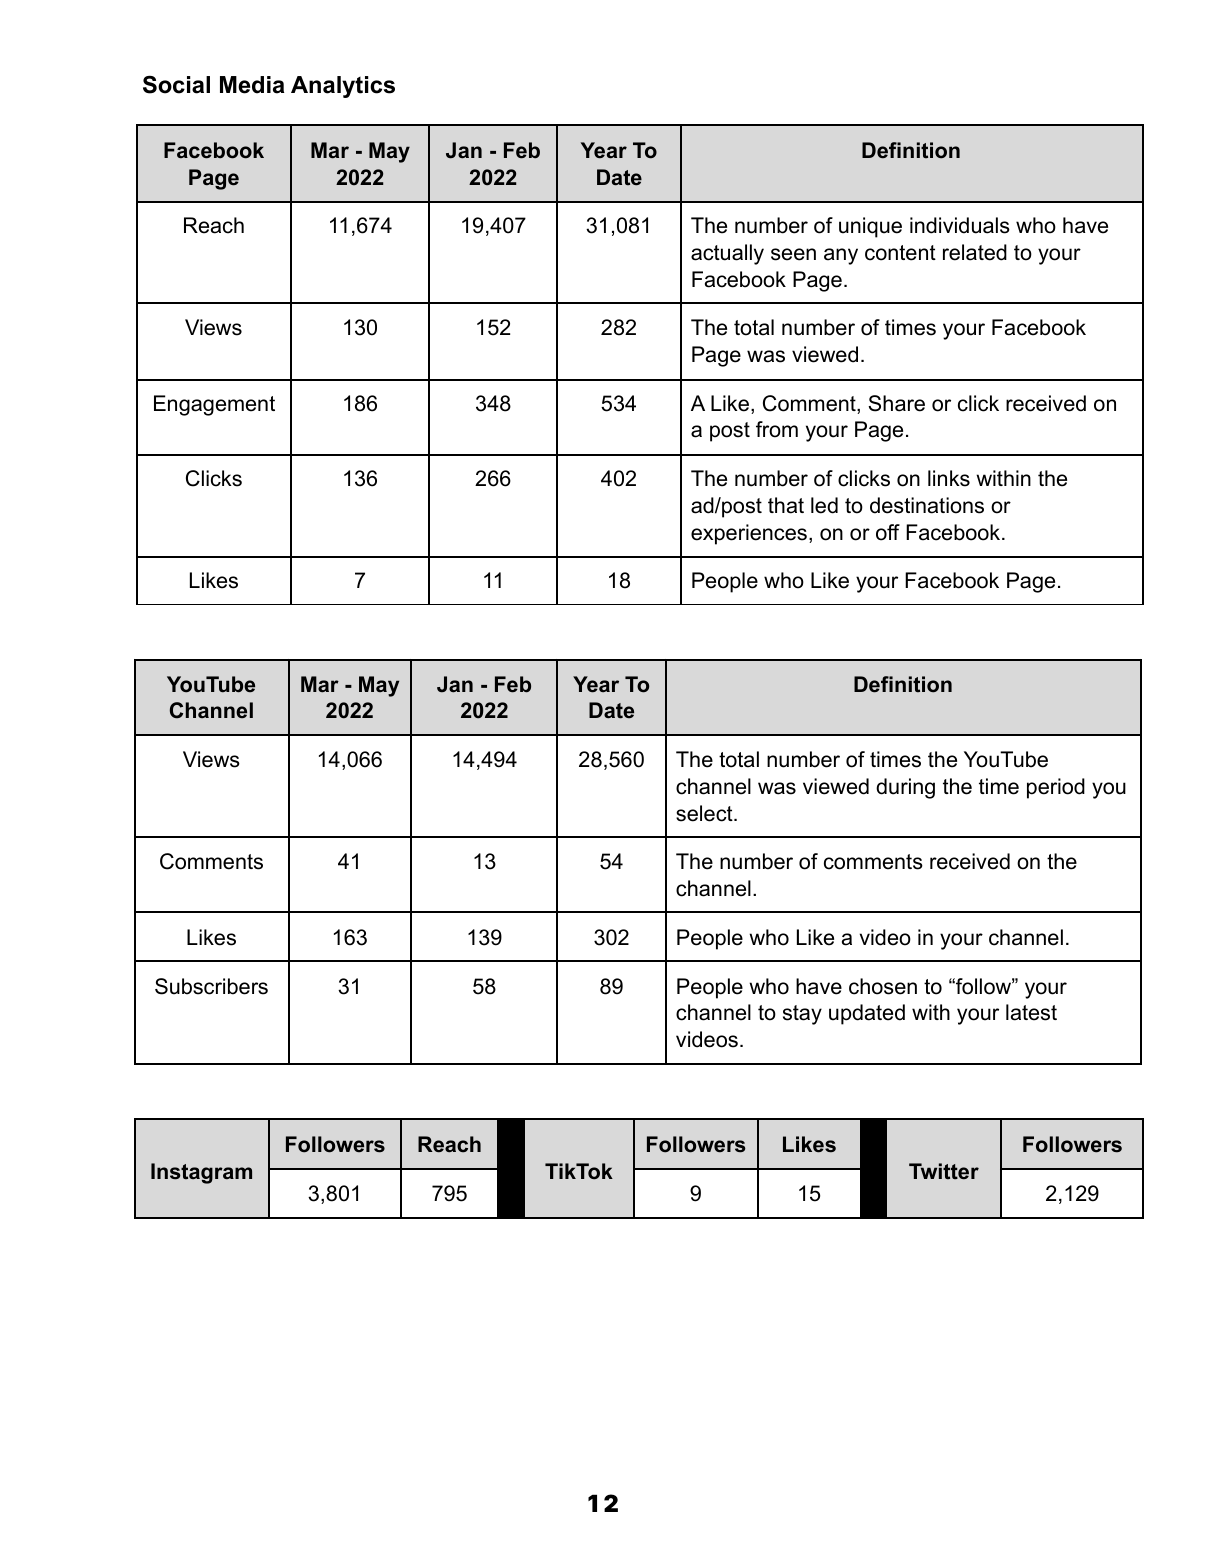  I want to click on destinations, so click(927, 505).
